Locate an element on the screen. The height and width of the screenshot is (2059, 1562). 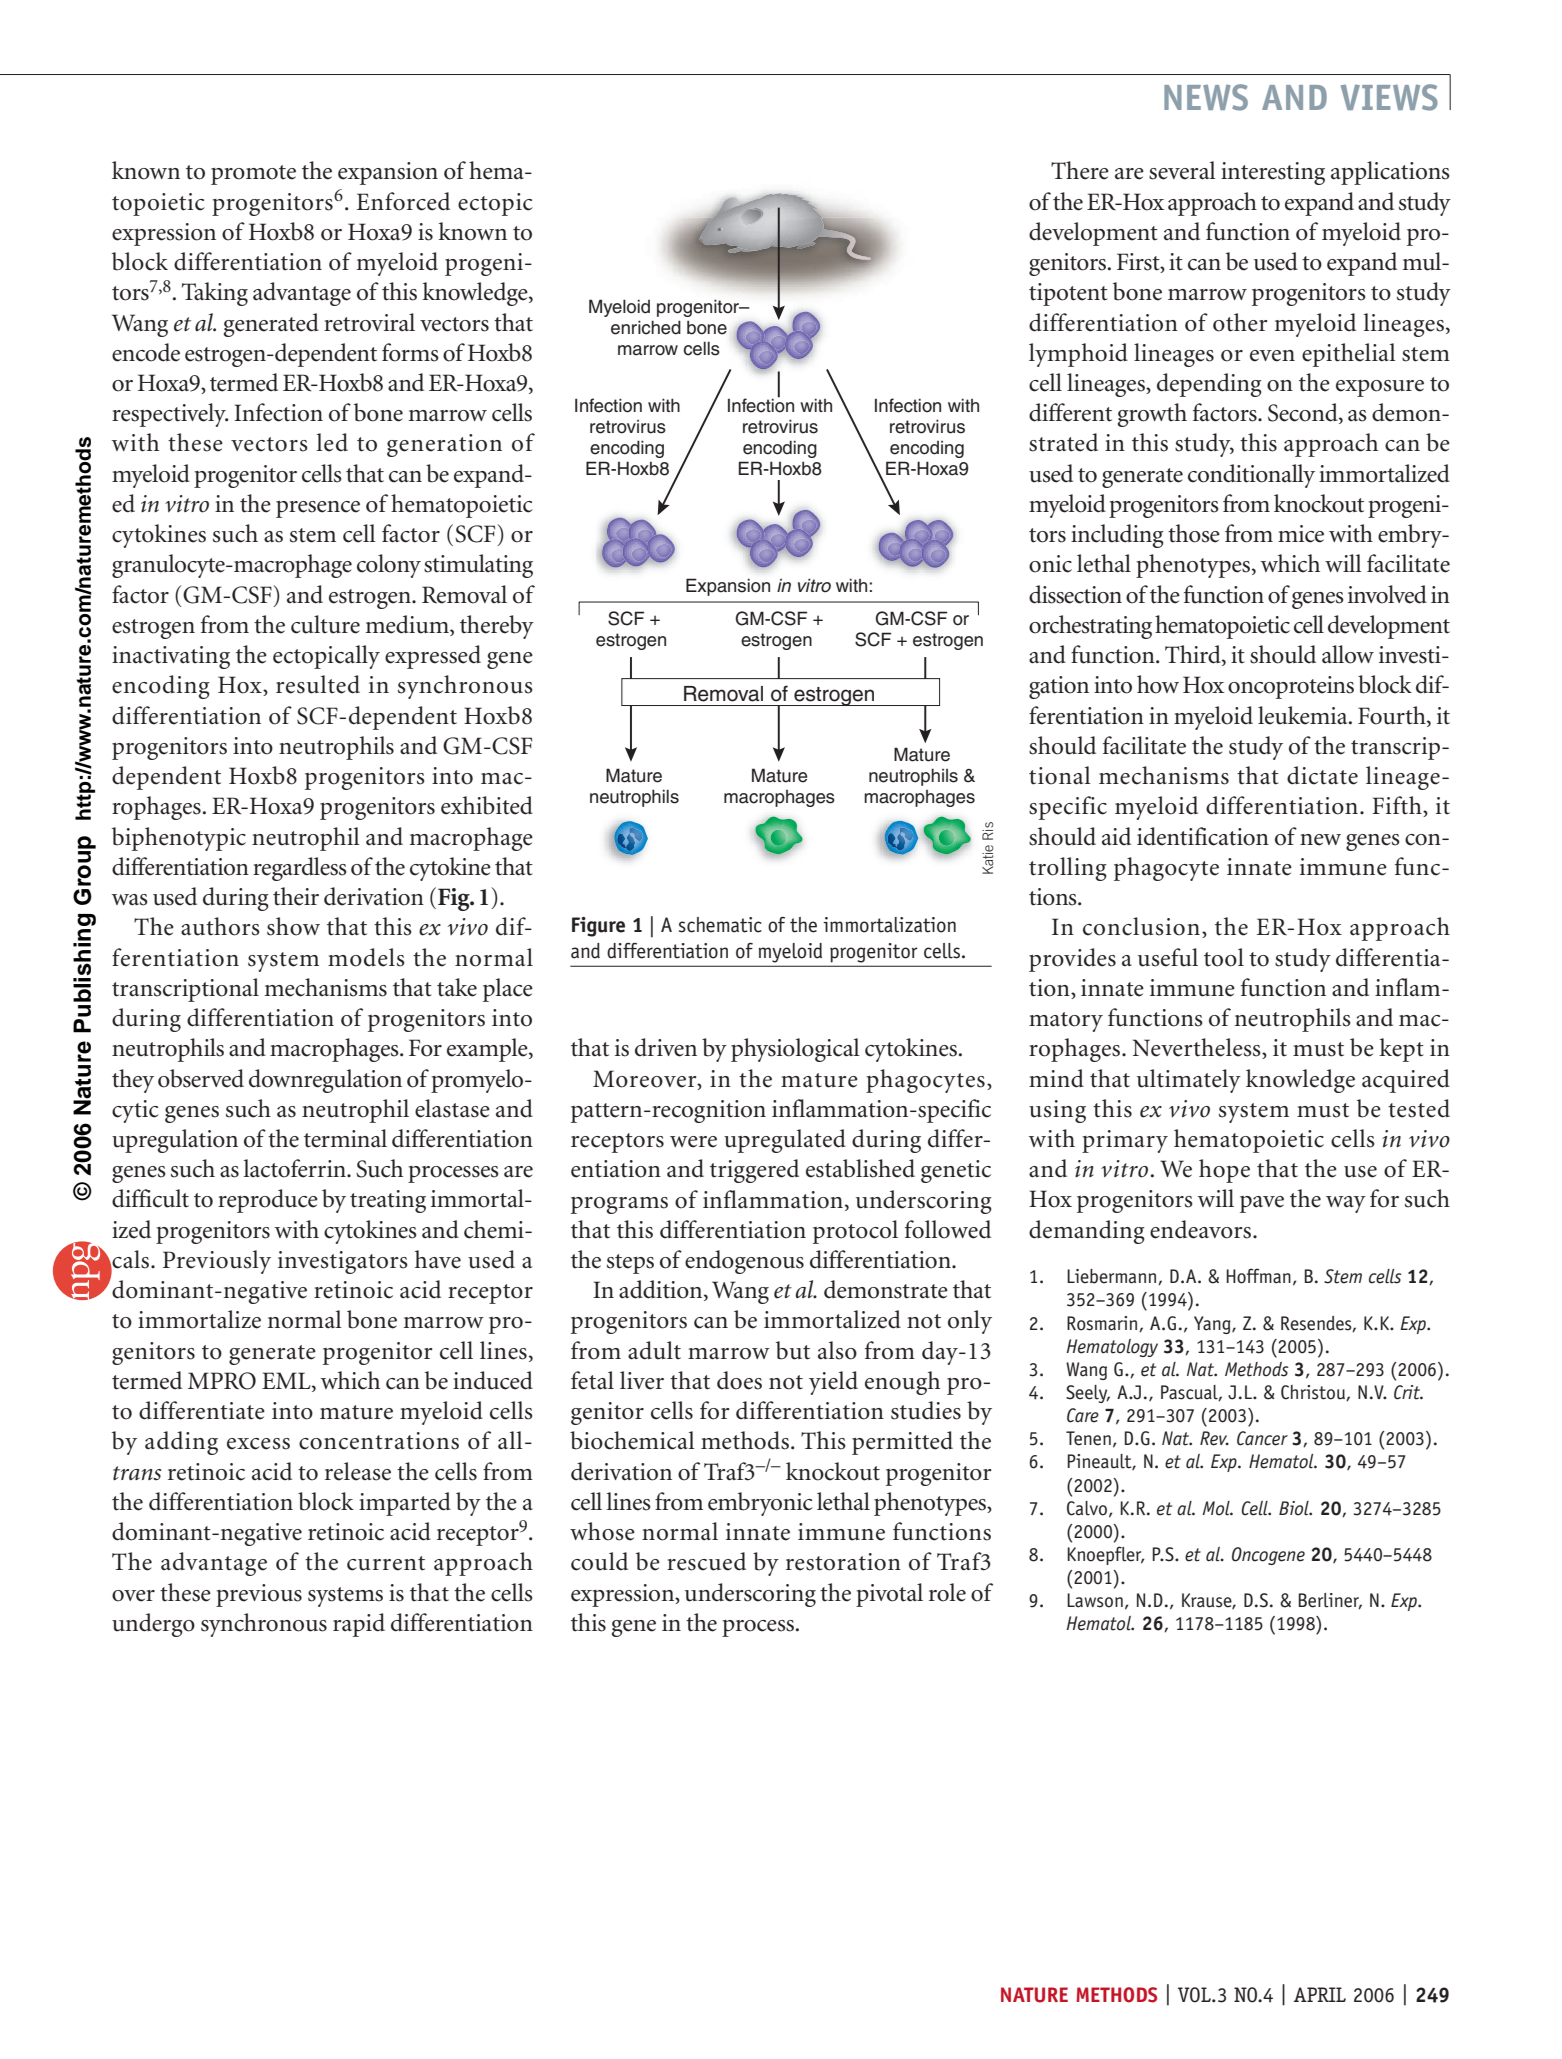
enriched is located at coordinates (646, 327).
